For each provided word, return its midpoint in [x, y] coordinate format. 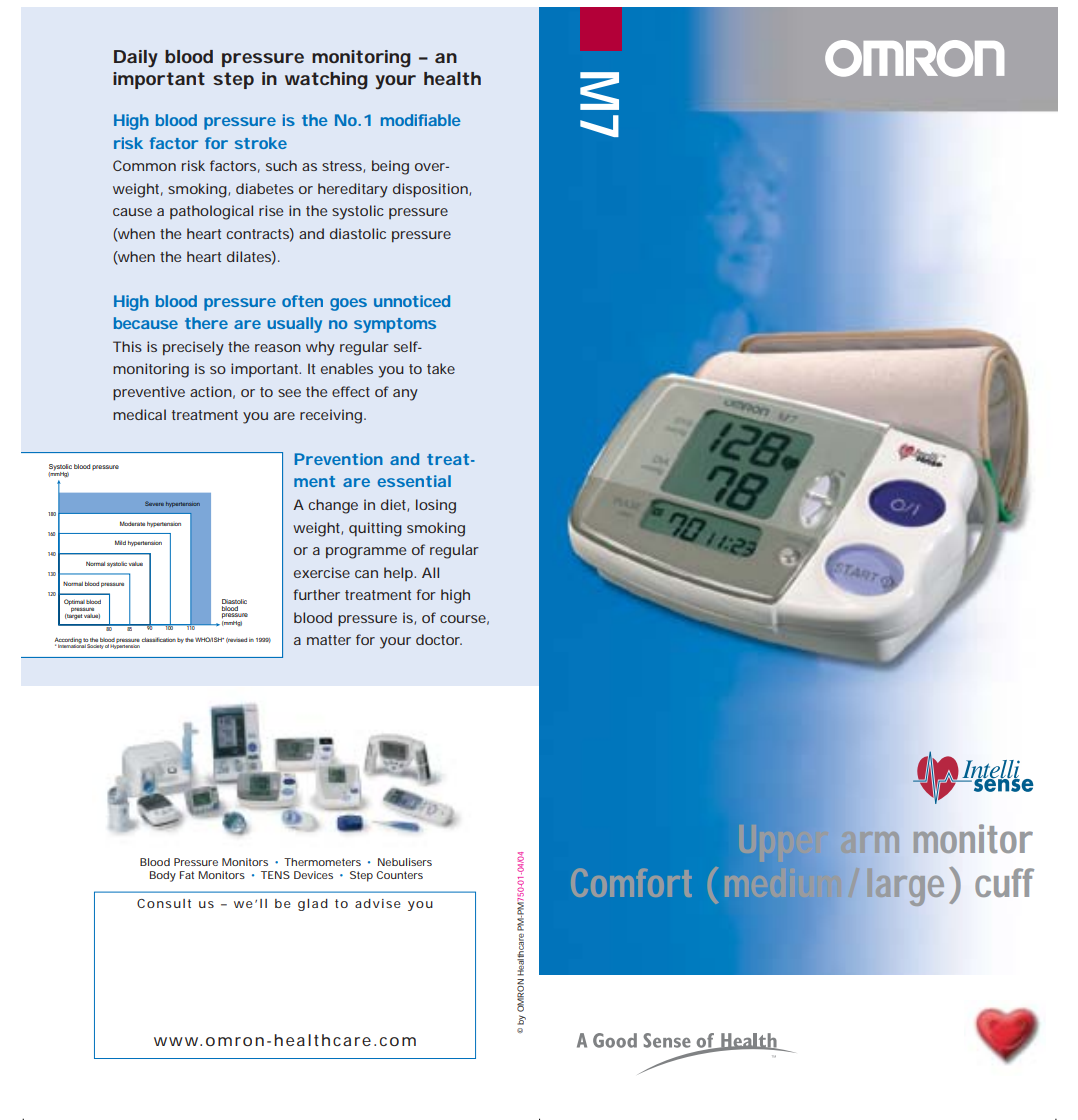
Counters [399, 875]
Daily [136, 58]
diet [395, 505]
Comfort [631, 883]
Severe [154, 503]
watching [326, 81]
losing [436, 506]
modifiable [421, 120]
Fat [187, 875]
